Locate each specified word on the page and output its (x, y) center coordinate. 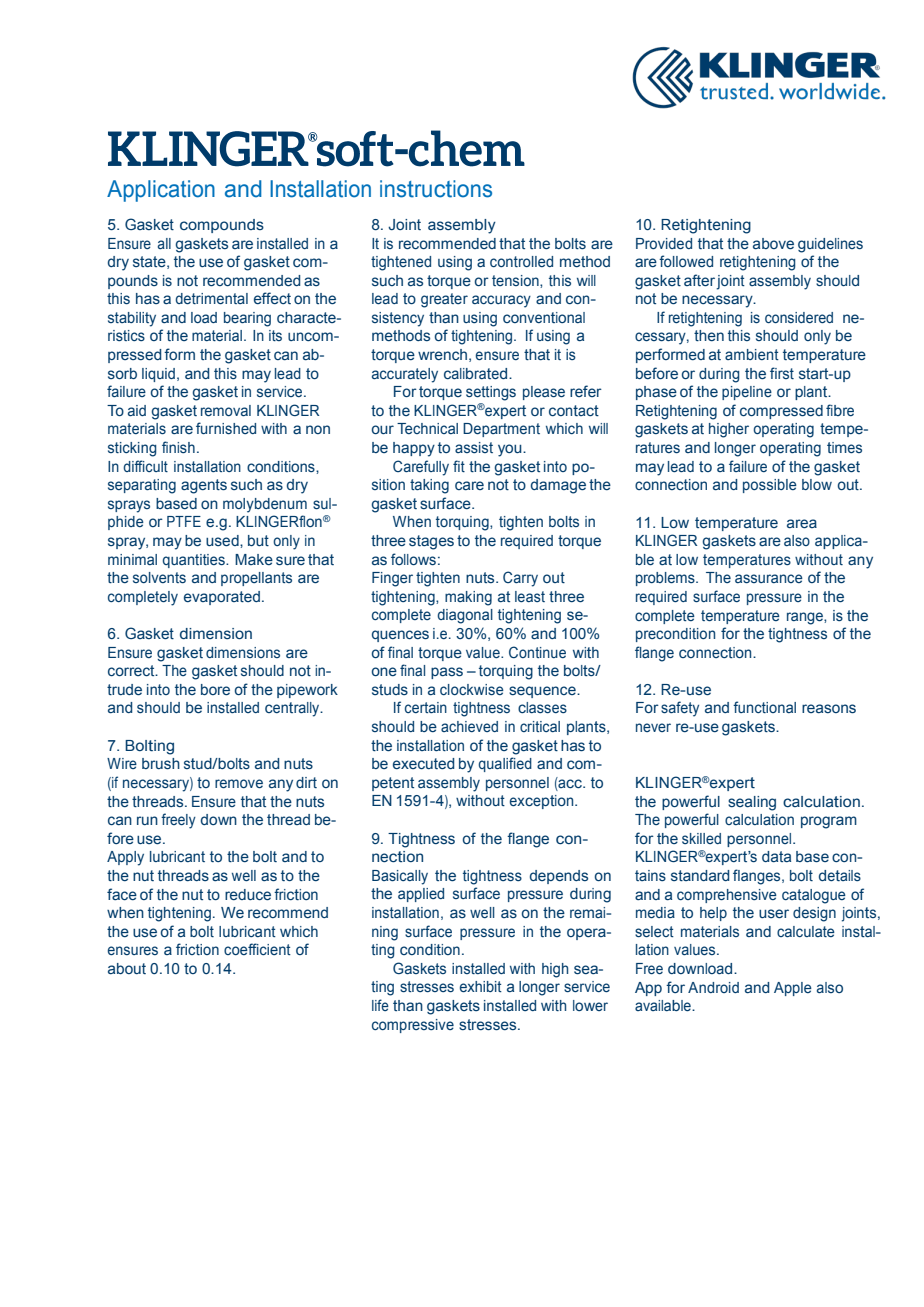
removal (226, 410)
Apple (793, 989)
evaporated (222, 598)
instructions (436, 189)
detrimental (211, 298)
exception (543, 802)
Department (501, 430)
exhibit (481, 986)
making (468, 598)
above (773, 243)
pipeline (747, 393)
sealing (752, 803)
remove (239, 783)
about (127, 968)
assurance (769, 578)
